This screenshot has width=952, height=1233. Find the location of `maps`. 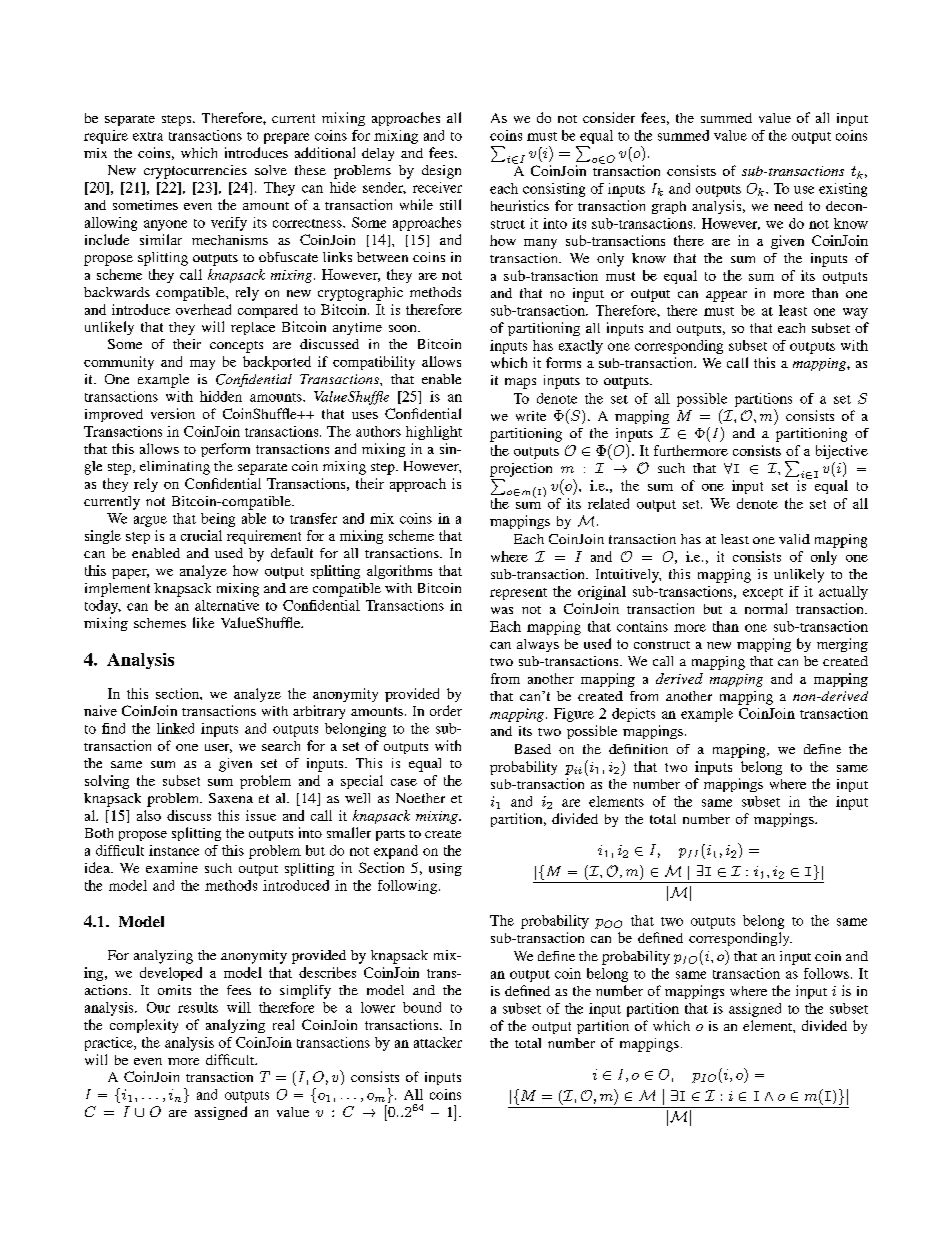

maps is located at coordinates (520, 383).
